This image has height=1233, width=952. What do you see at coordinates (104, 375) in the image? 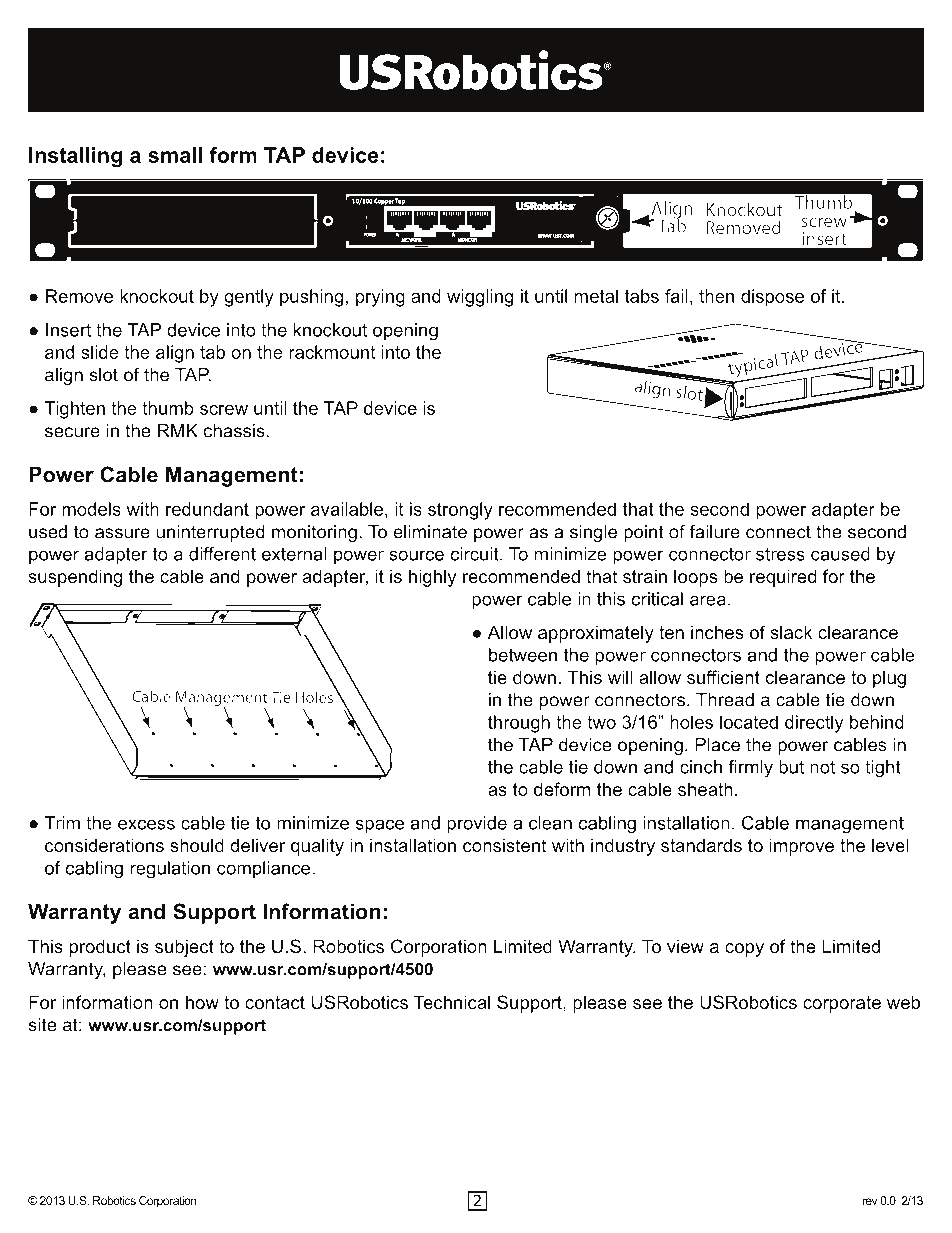
I see `slot` at bounding box center [104, 375].
